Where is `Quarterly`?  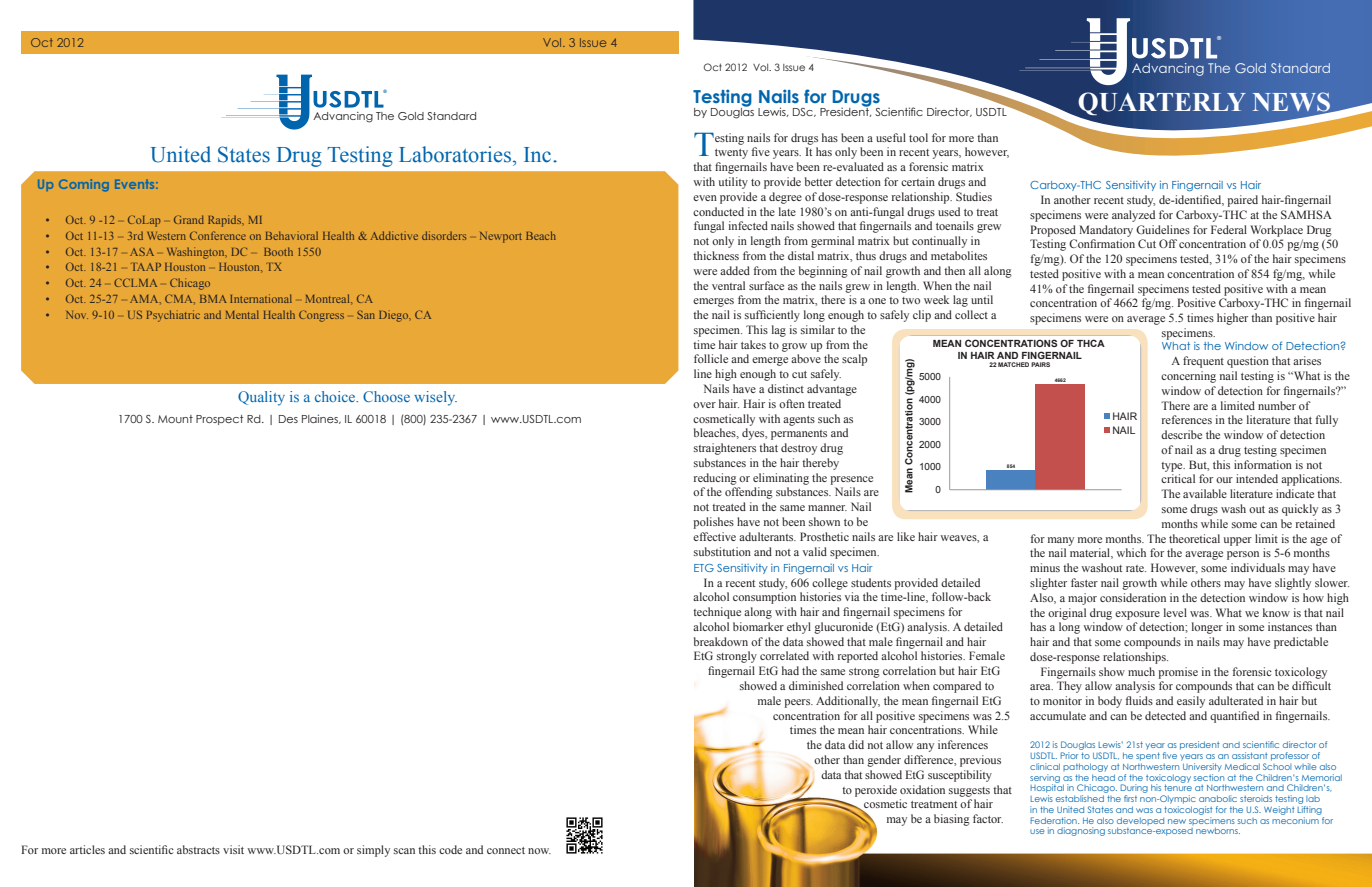
Quarterly is located at coordinates (1161, 105).
